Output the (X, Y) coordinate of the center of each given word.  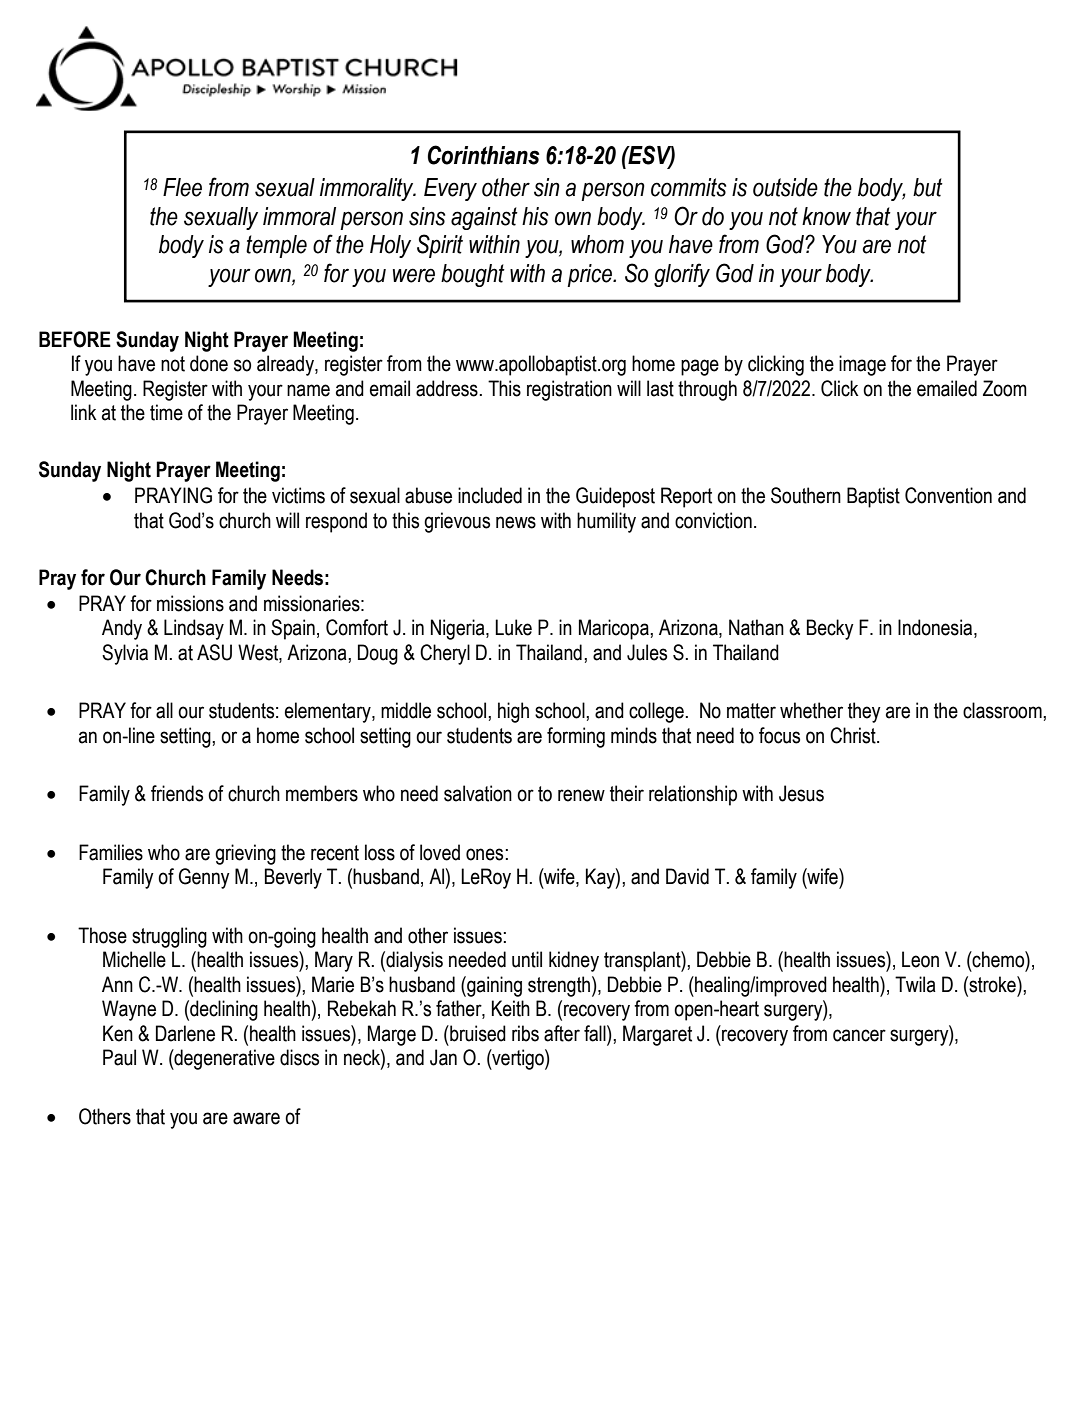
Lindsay (194, 629)
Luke (513, 627)
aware (256, 1118)
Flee (182, 187)
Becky (830, 629)
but (928, 187)
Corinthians (484, 155)
